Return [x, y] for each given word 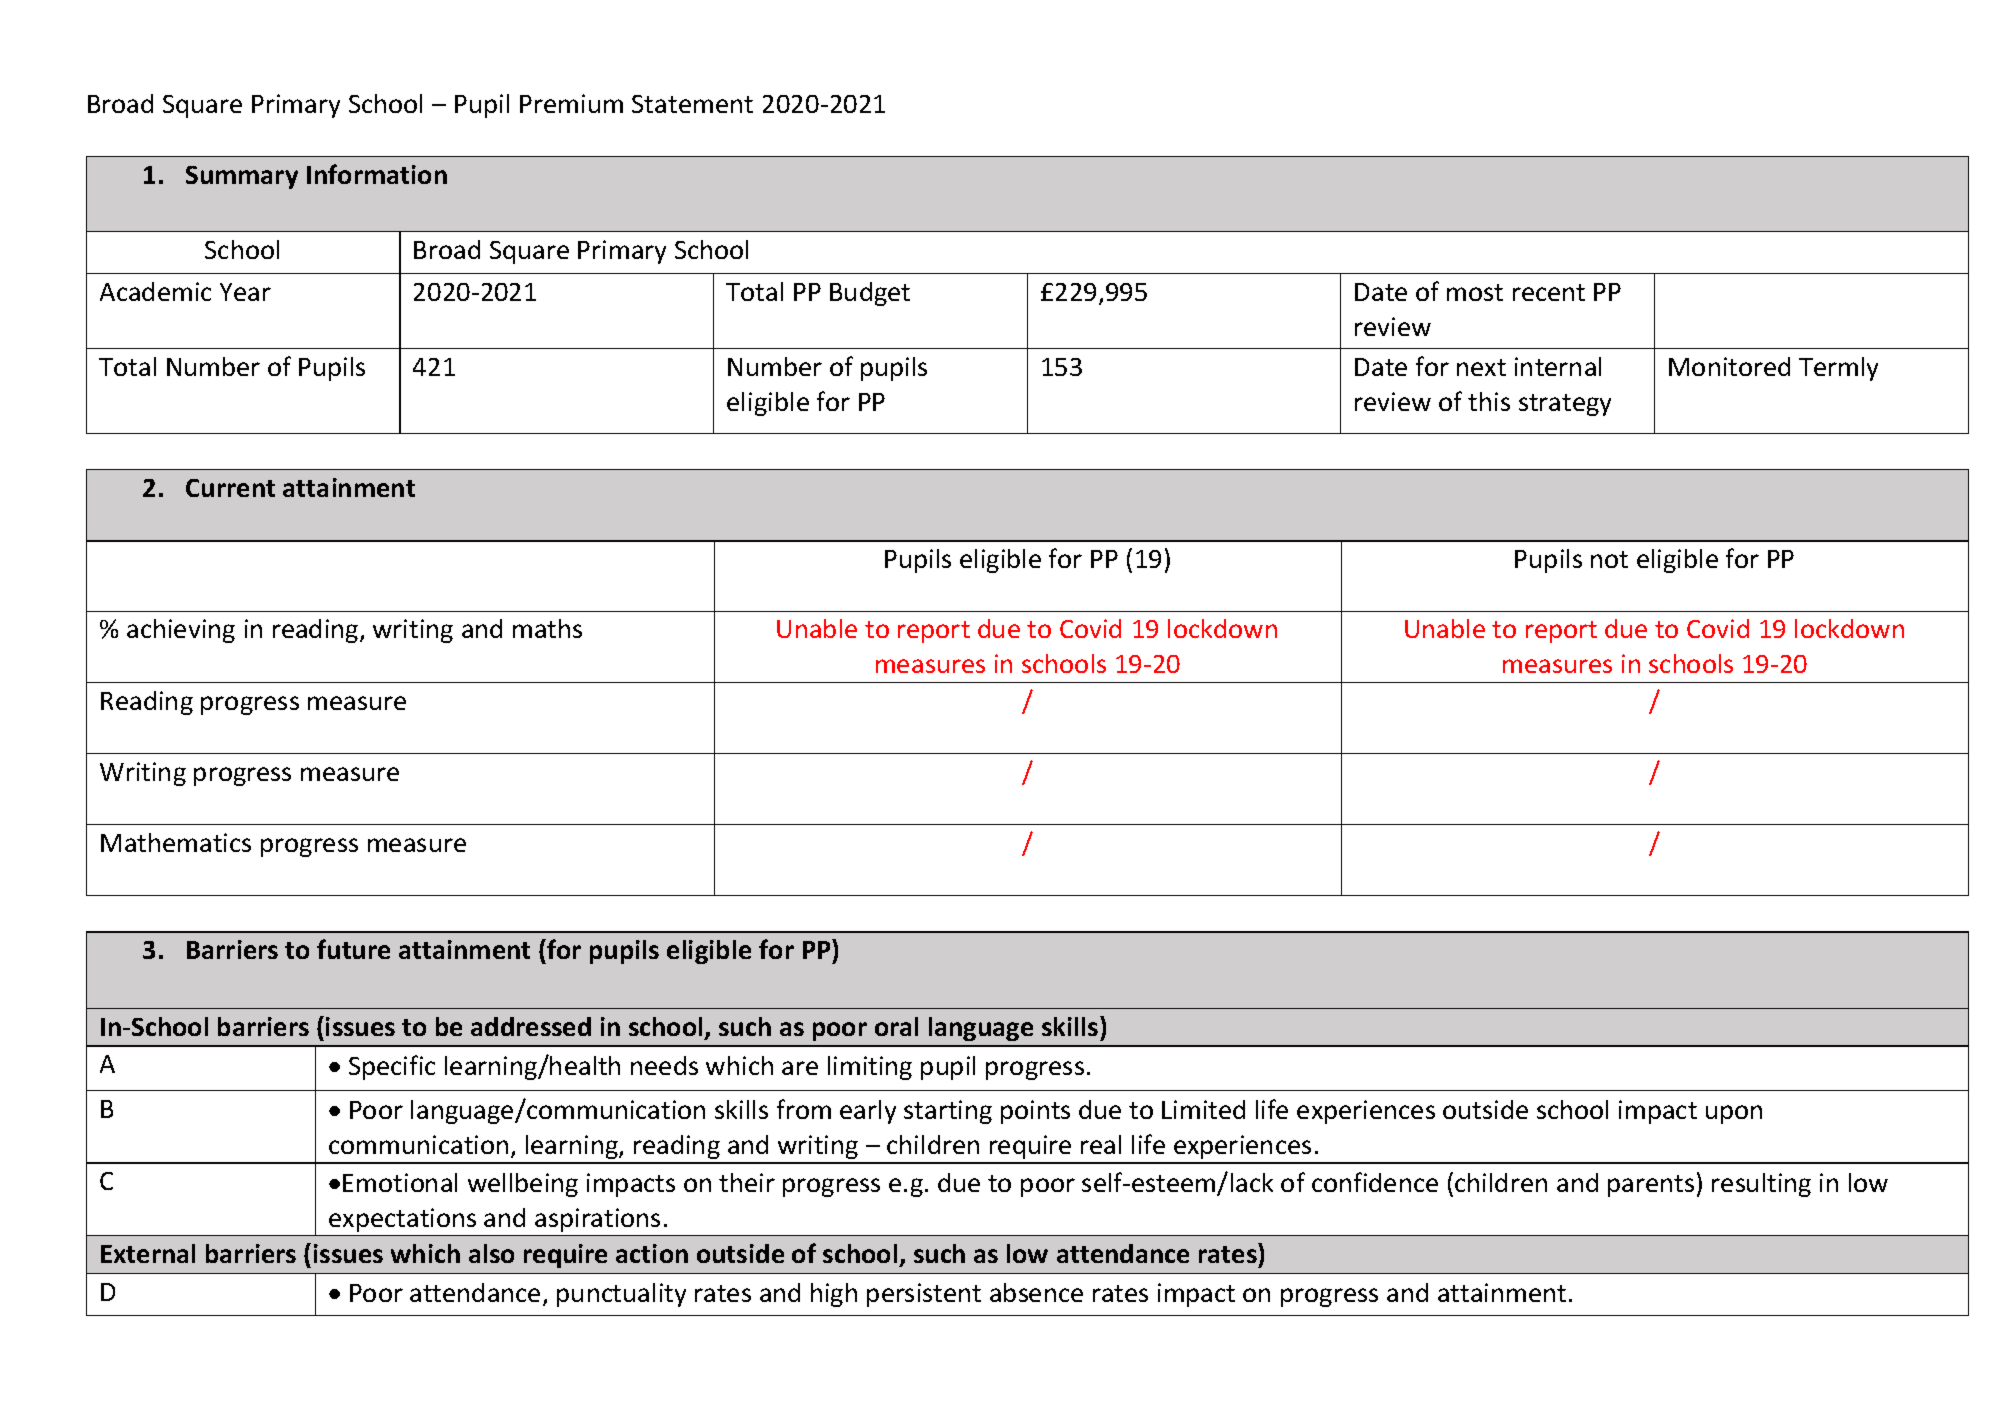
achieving [181, 631]
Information [377, 174]
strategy [1565, 405]
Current [230, 488]
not [1609, 559]
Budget [870, 294]
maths [547, 628]
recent [1549, 292]
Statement [692, 104]
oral [896, 1026]
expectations [402, 1220]
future [353, 949]
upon [1734, 1114]
